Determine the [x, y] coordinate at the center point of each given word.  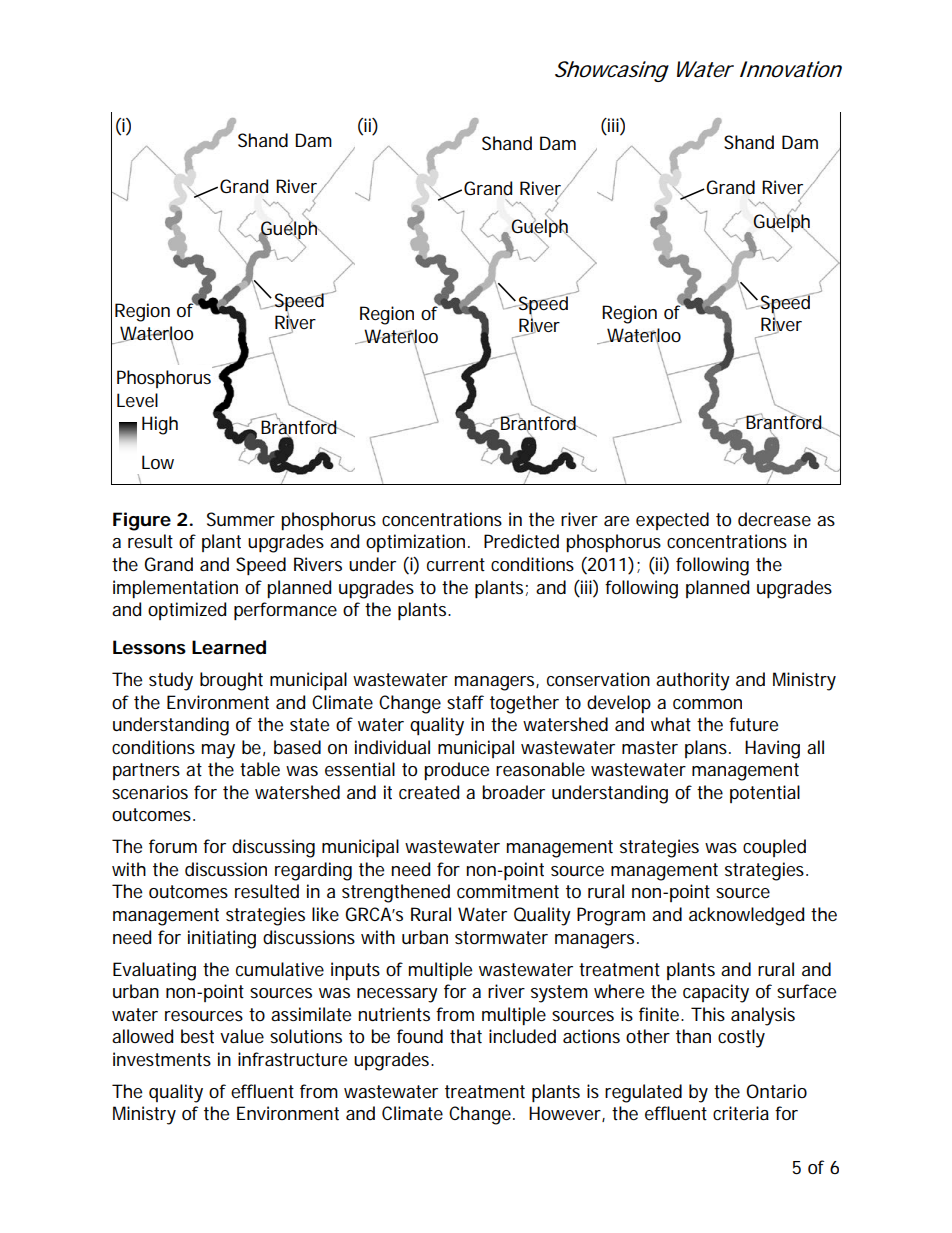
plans [708, 749]
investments [162, 1059]
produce [456, 771]
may [218, 751]
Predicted [521, 541]
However [567, 1114]
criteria [741, 1113]
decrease [774, 519]
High [160, 425]
